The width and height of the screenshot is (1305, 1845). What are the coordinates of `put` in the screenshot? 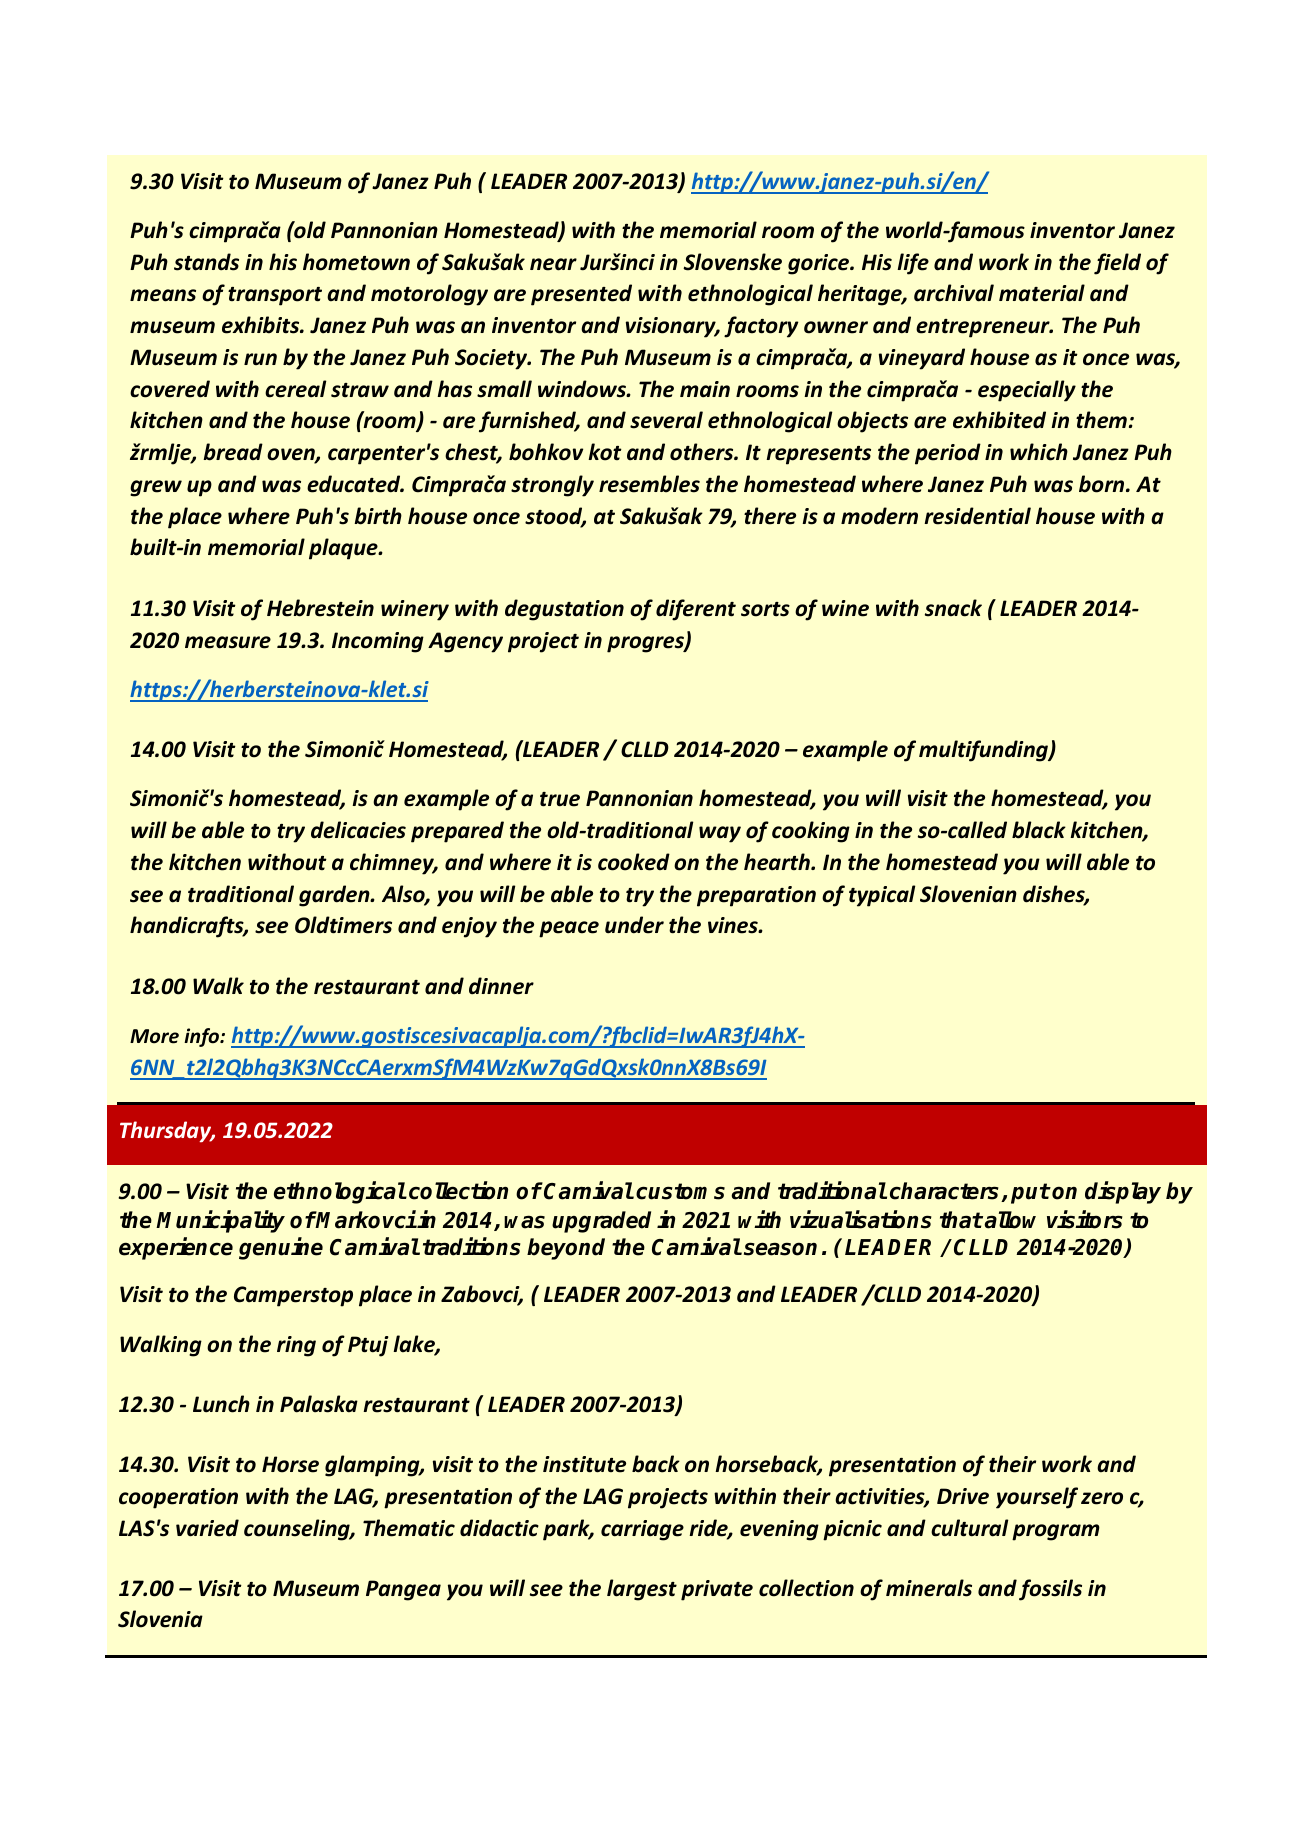 It's located at (1030, 1193).
